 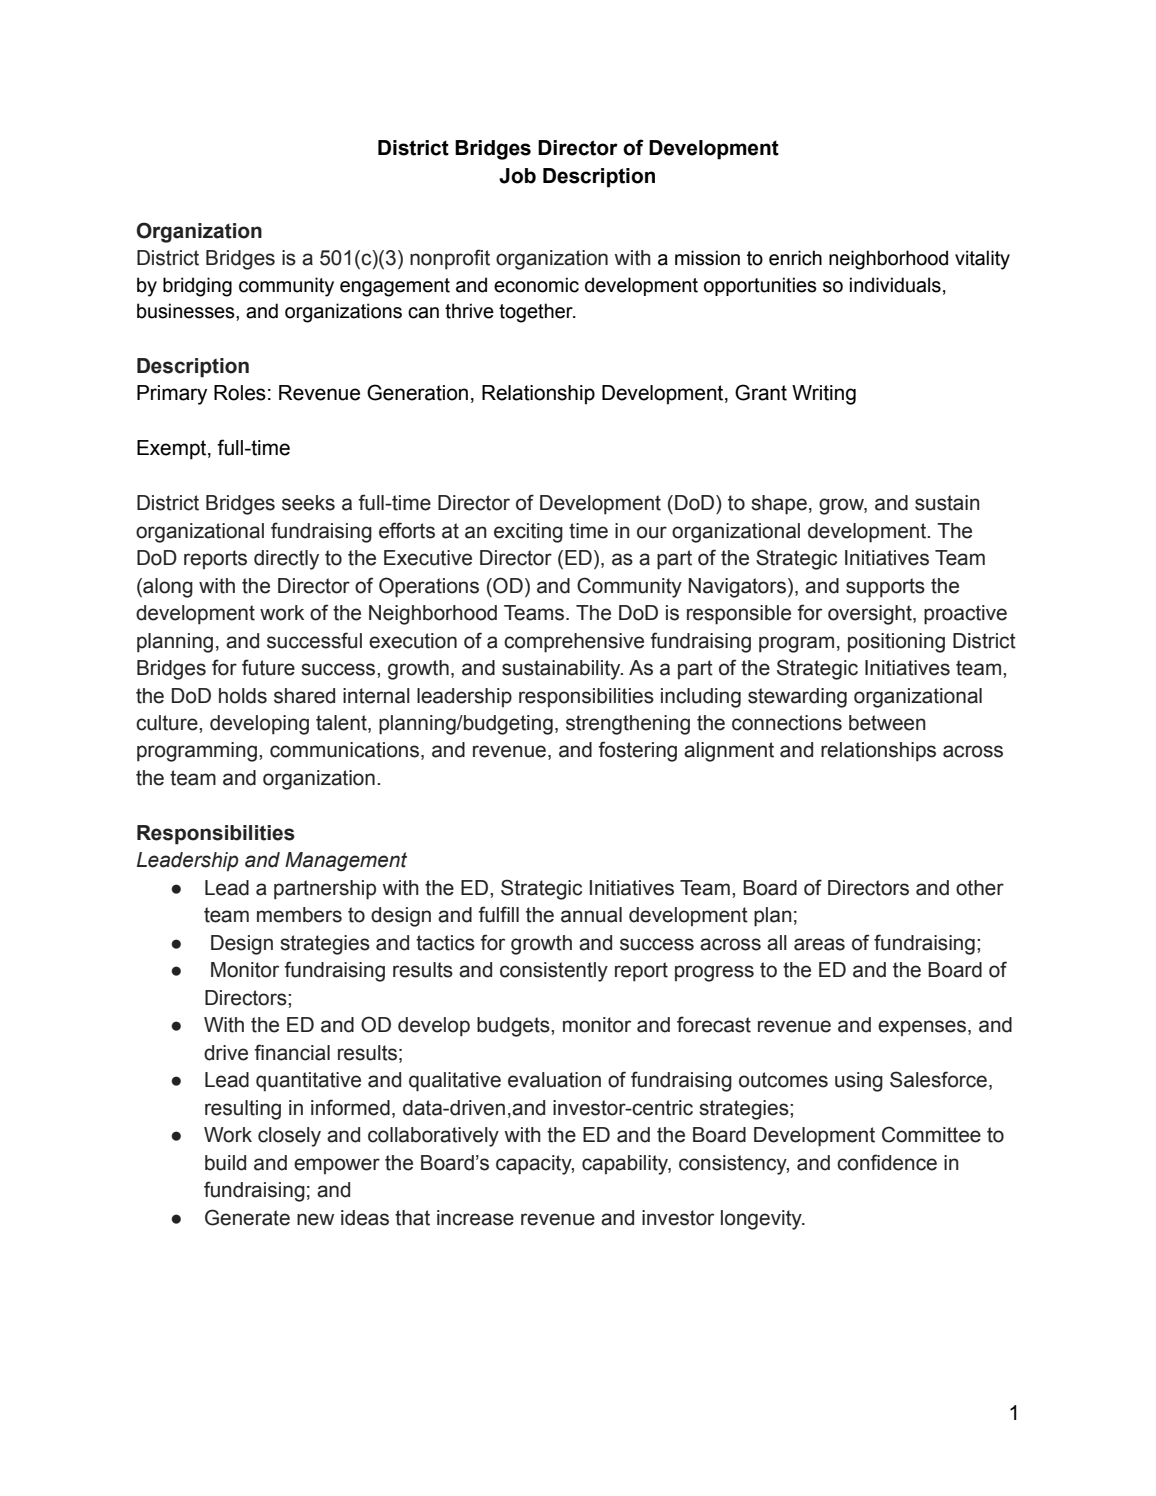 What do you see at coordinates (475, 1218) in the page?
I see `increase` at bounding box center [475, 1218].
